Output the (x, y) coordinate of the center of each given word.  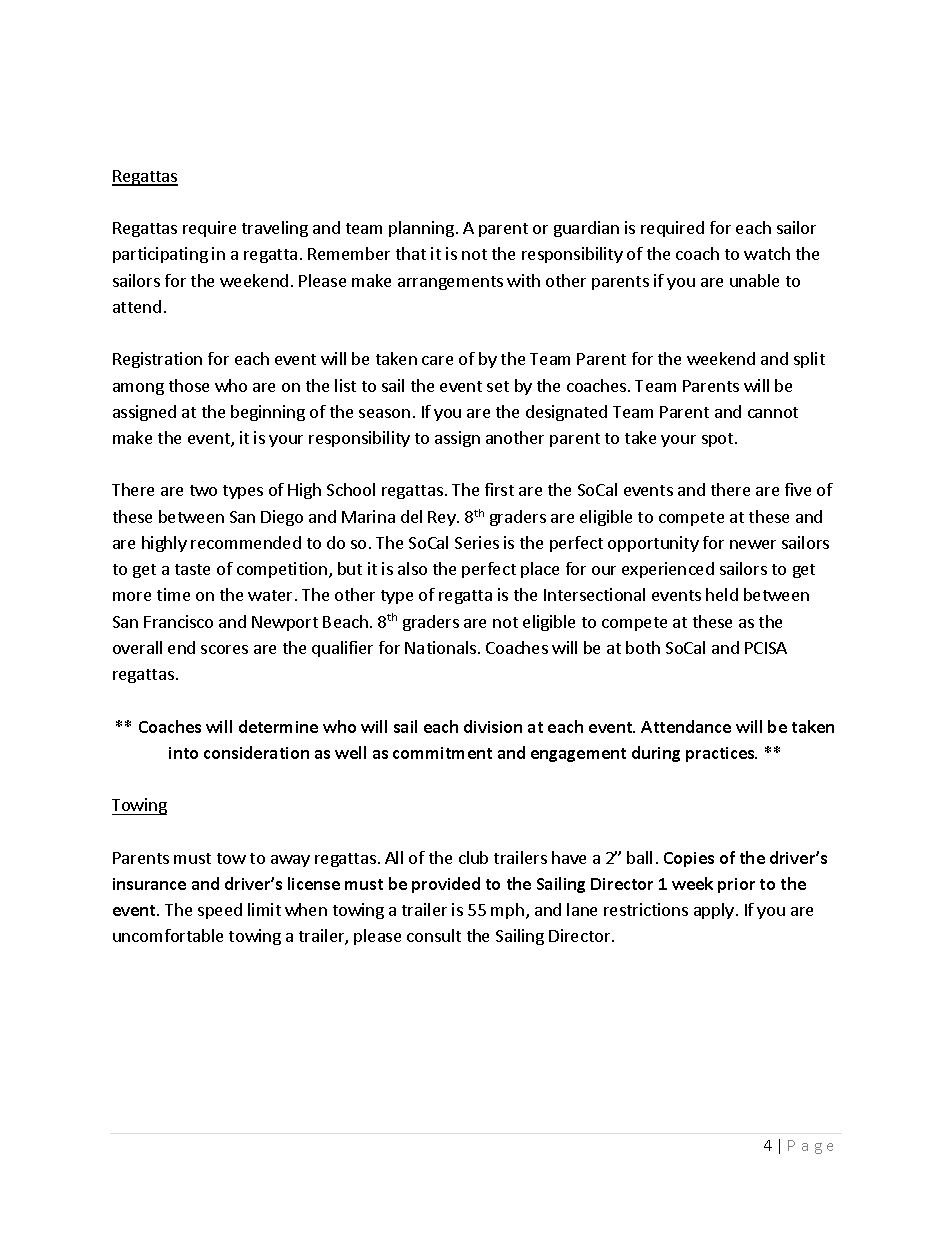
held (722, 594)
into (183, 753)
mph (507, 911)
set (498, 386)
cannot (773, 412)
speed (220, 911)
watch (767, 253)
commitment (442, 753)
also (412, 568)
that (411, 253)
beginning (268, 413)
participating (160, 255)
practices (721, 754)
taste (192, 569)
